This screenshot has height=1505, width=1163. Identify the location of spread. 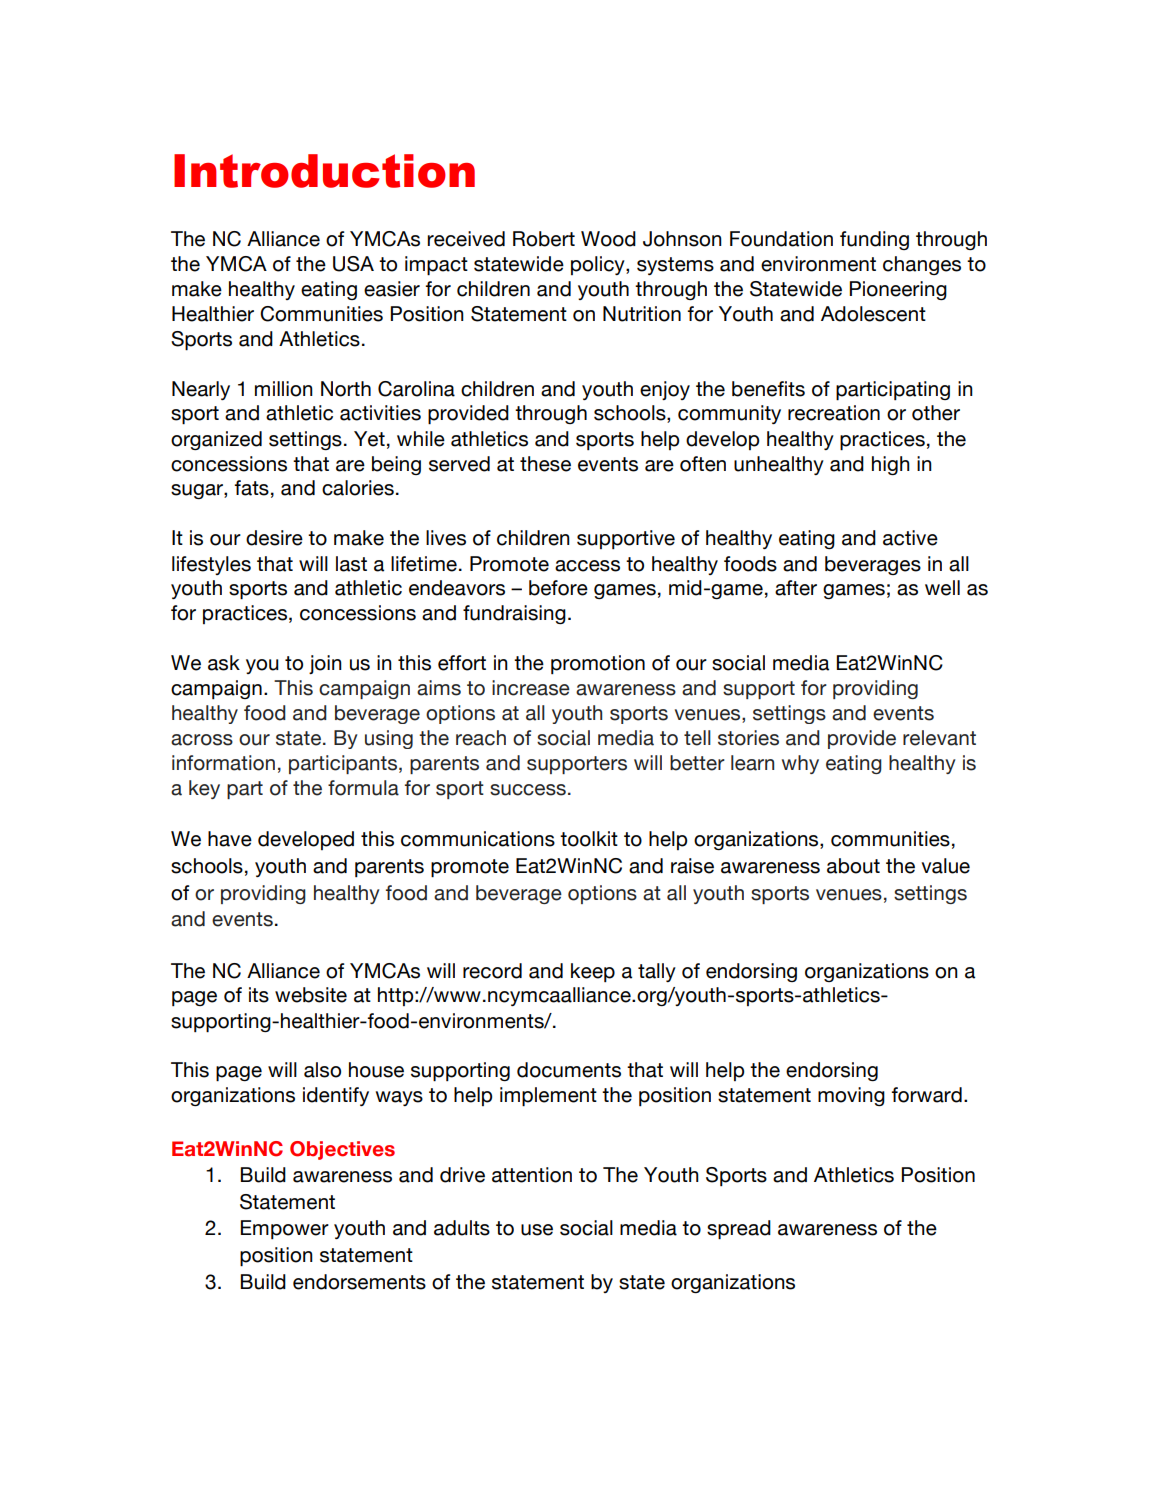
(739, 1230).
